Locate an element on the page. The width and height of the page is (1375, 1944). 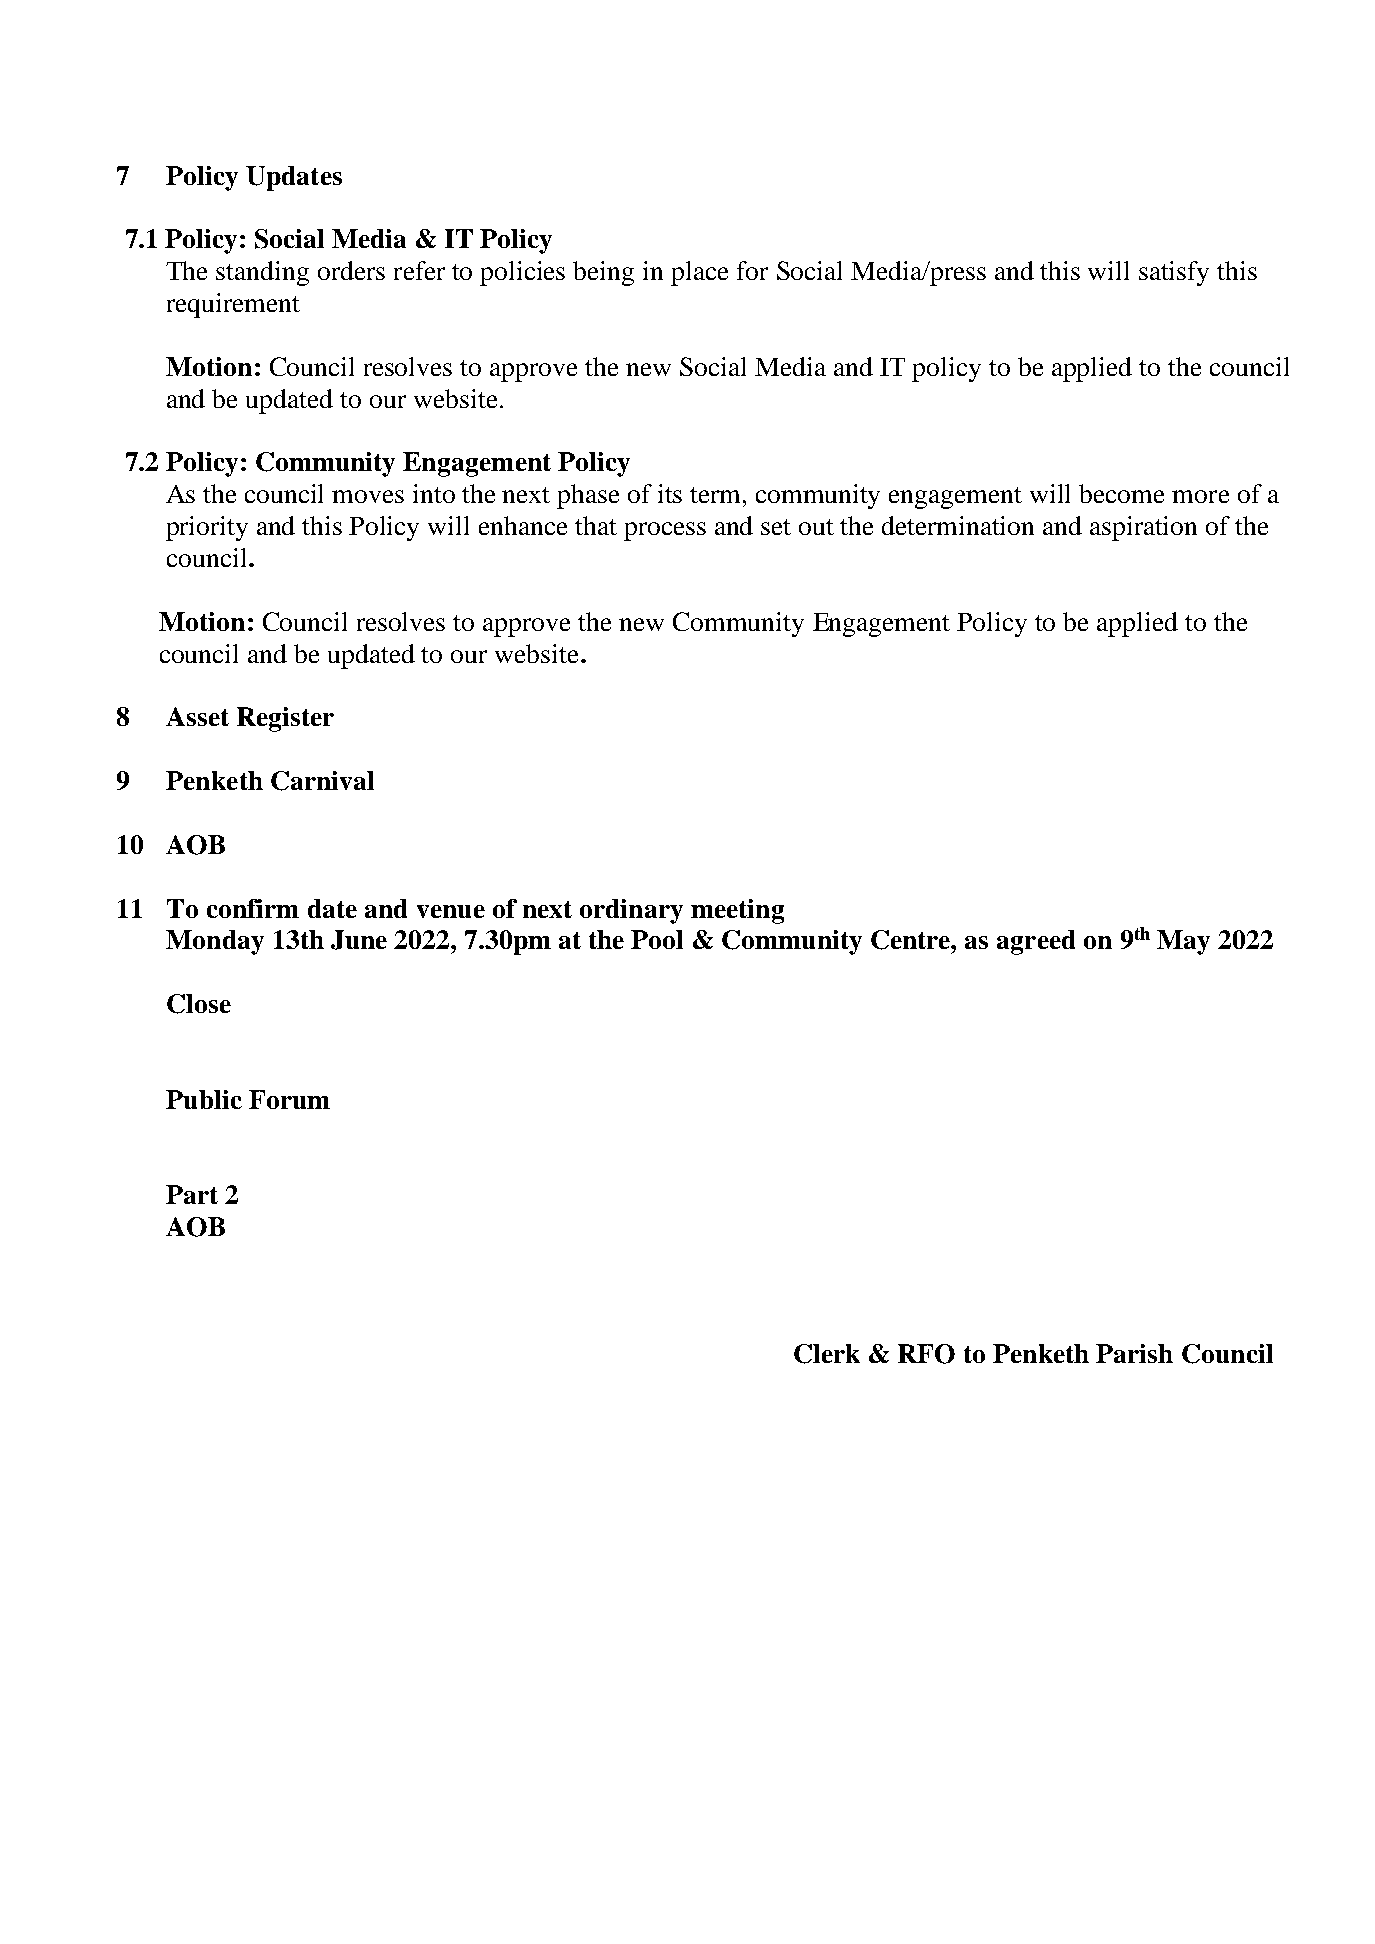
Clerk is located at coordinates (827, 1354).
